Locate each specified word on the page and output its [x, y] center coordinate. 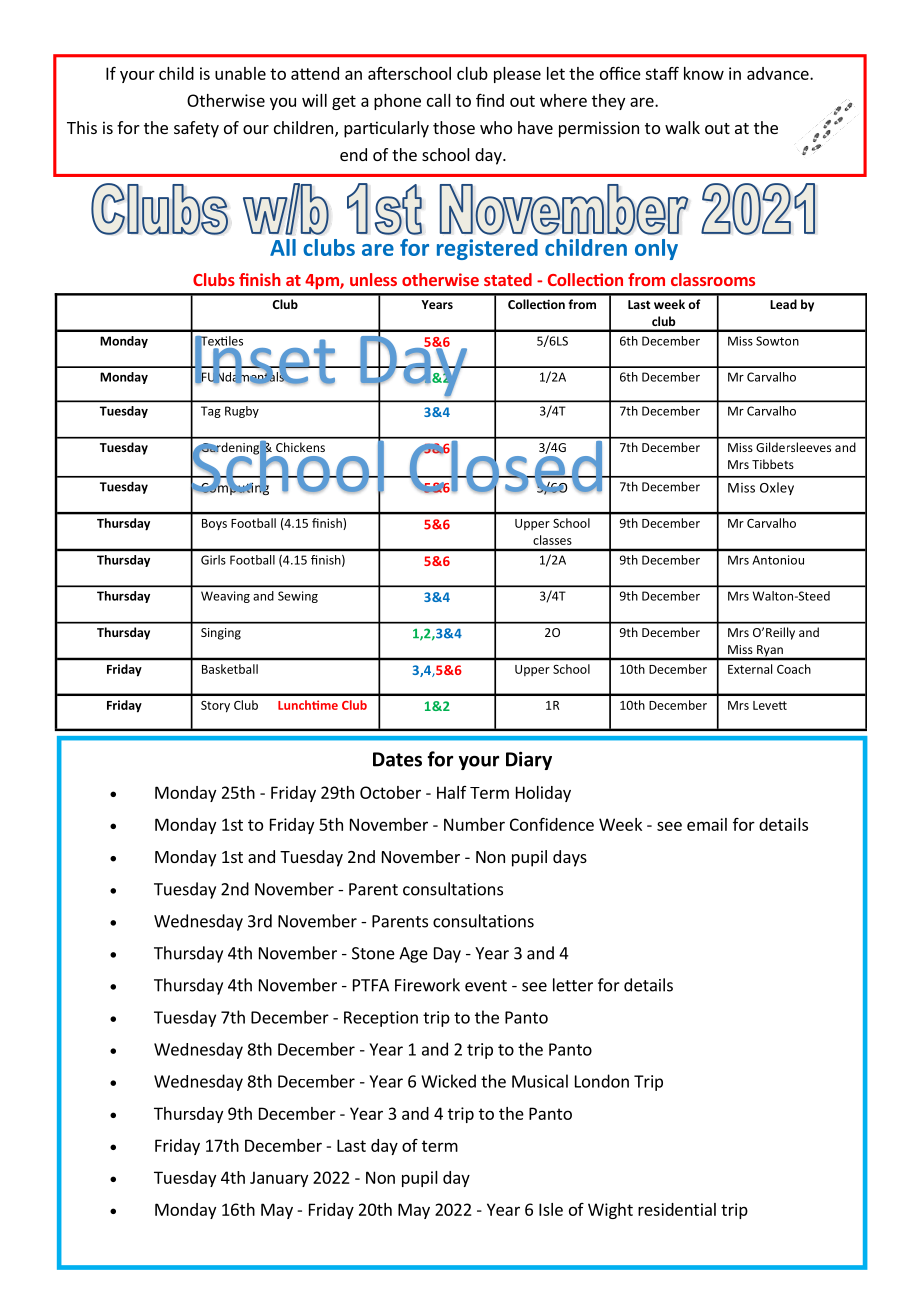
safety [196, 129]
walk [682, 127]
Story [215, 707]
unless [373, 279]
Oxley [777, 488]
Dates [397, 759]
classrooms [713, 279]
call [439, 100]
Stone [373, 953]
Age [413, 955]
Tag [211, 412]
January [279, 1179]
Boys [214, 524]
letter [573, 985]
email [707, 824]
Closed [506, 465]
